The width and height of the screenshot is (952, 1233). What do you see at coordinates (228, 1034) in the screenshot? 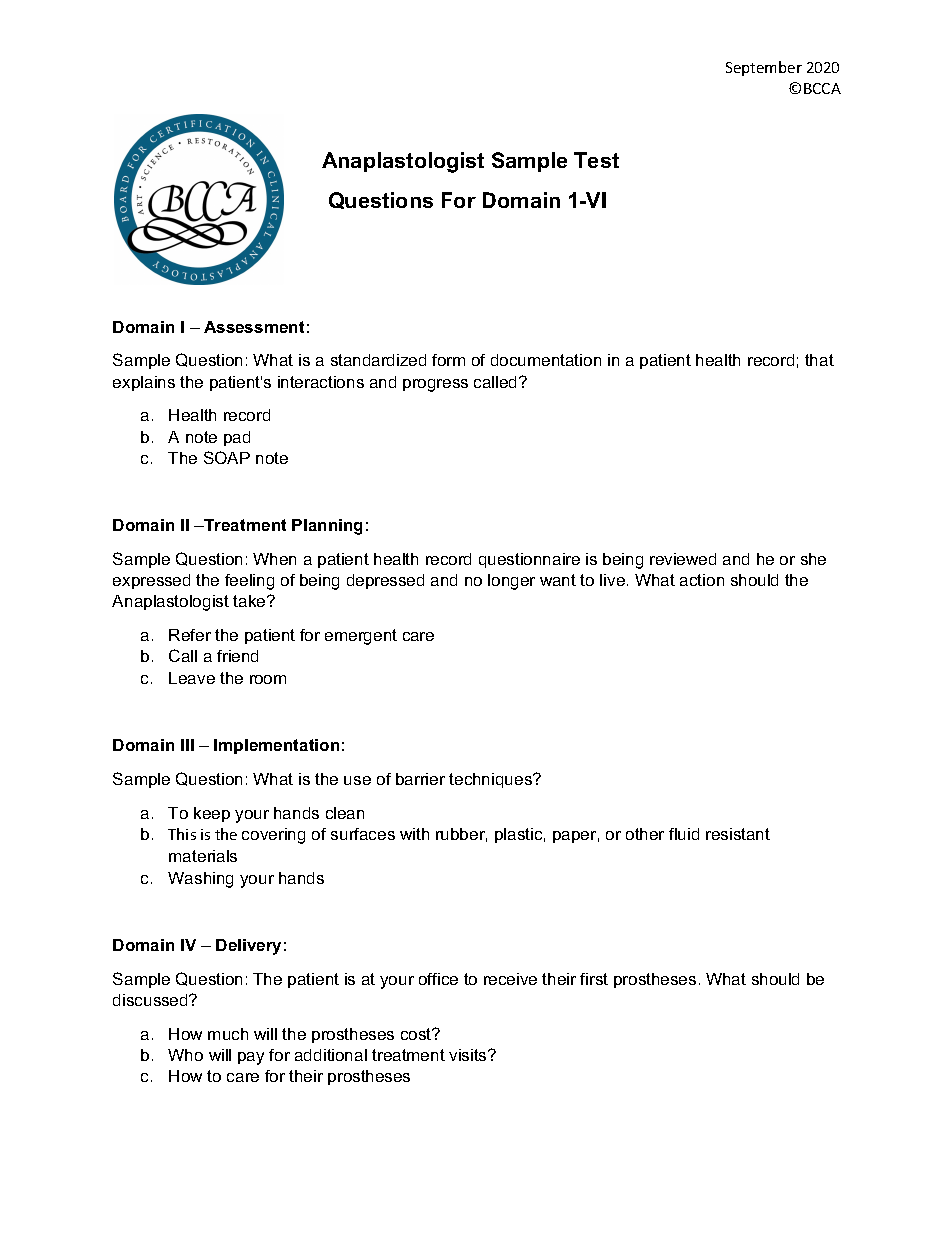
I see `much` at bounding box center [228, 1034].
